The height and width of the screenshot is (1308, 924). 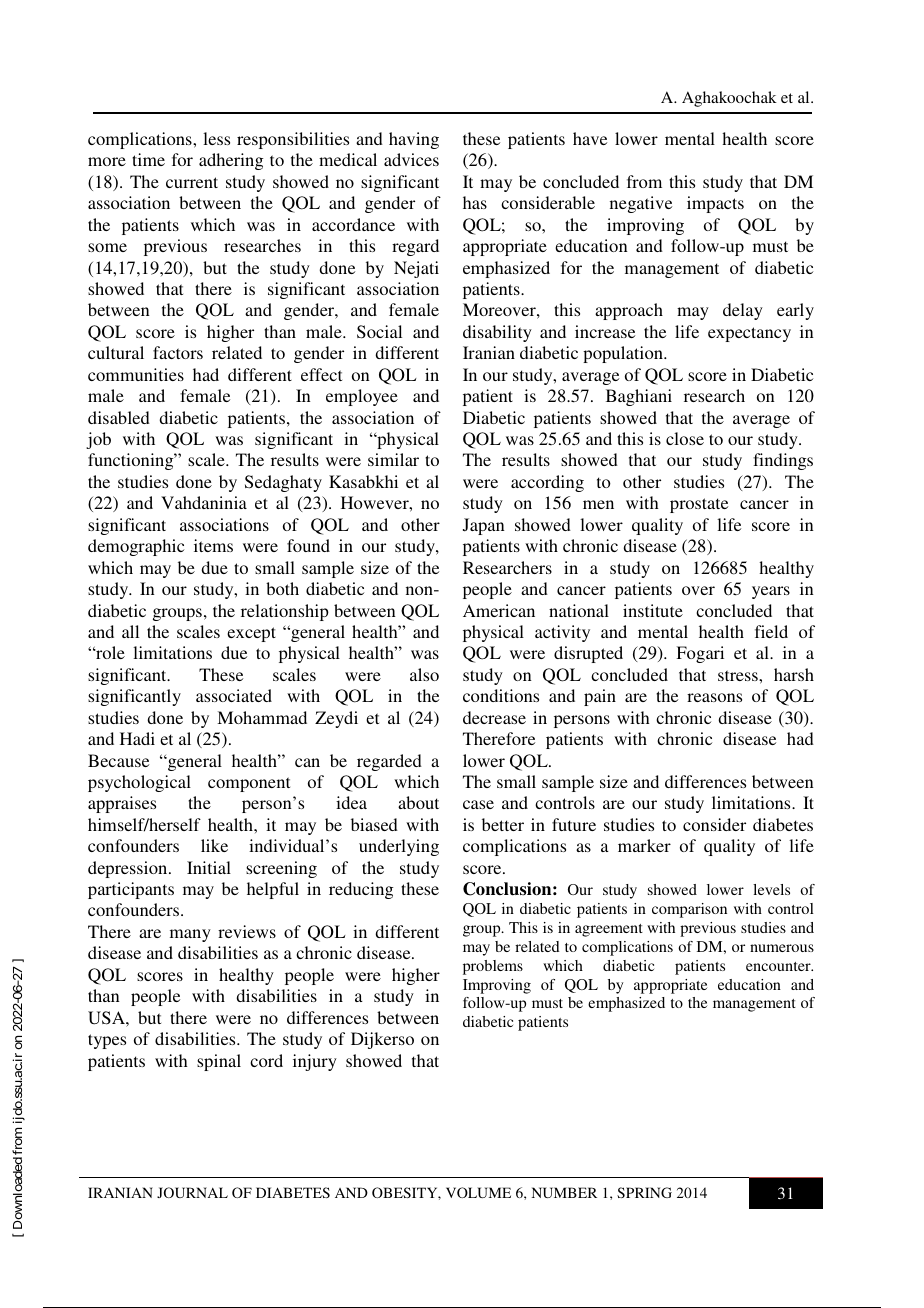 I want to click on current, so click(x=192, y=182).
